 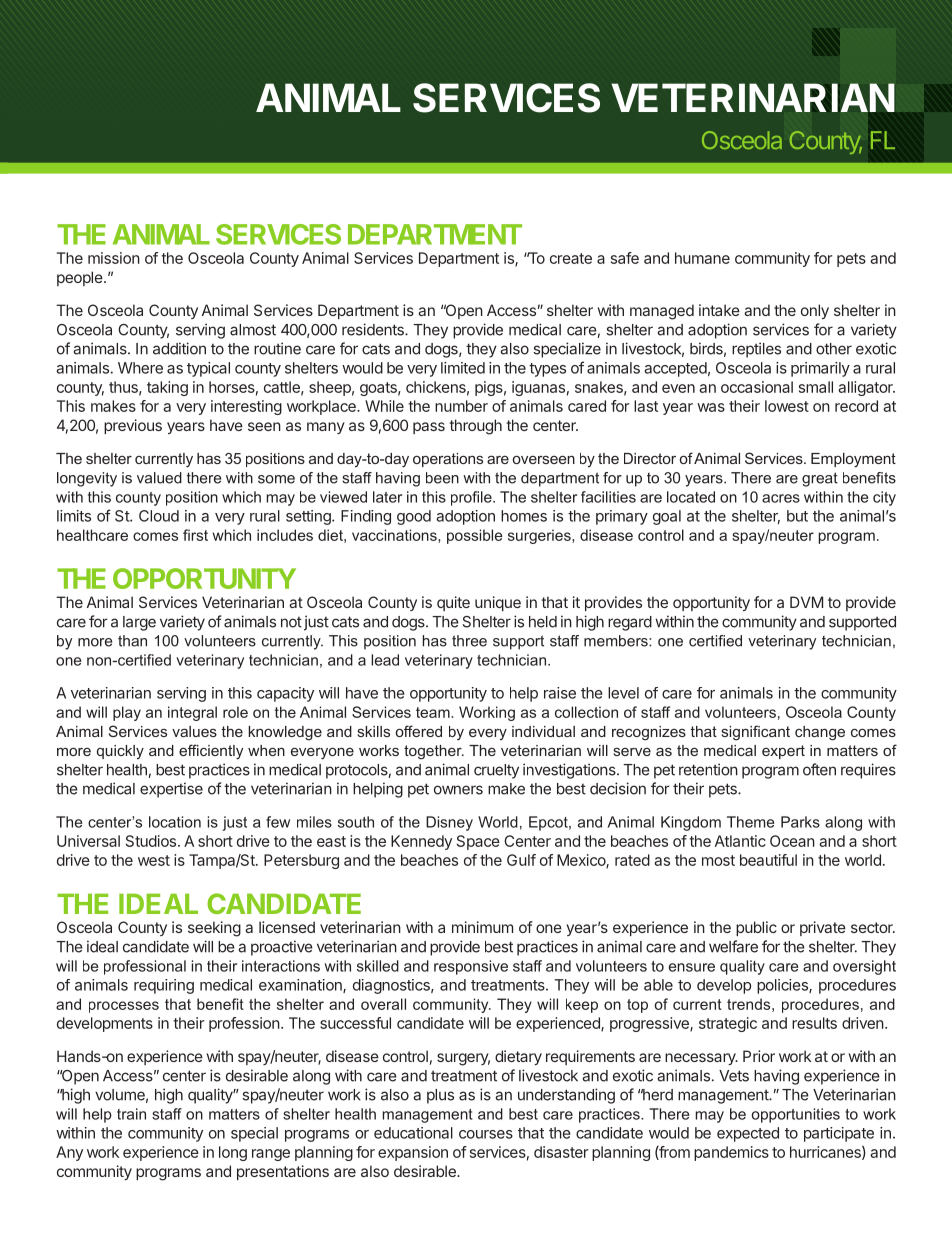 I want to click on courses, so click(x=486, y=1134).
